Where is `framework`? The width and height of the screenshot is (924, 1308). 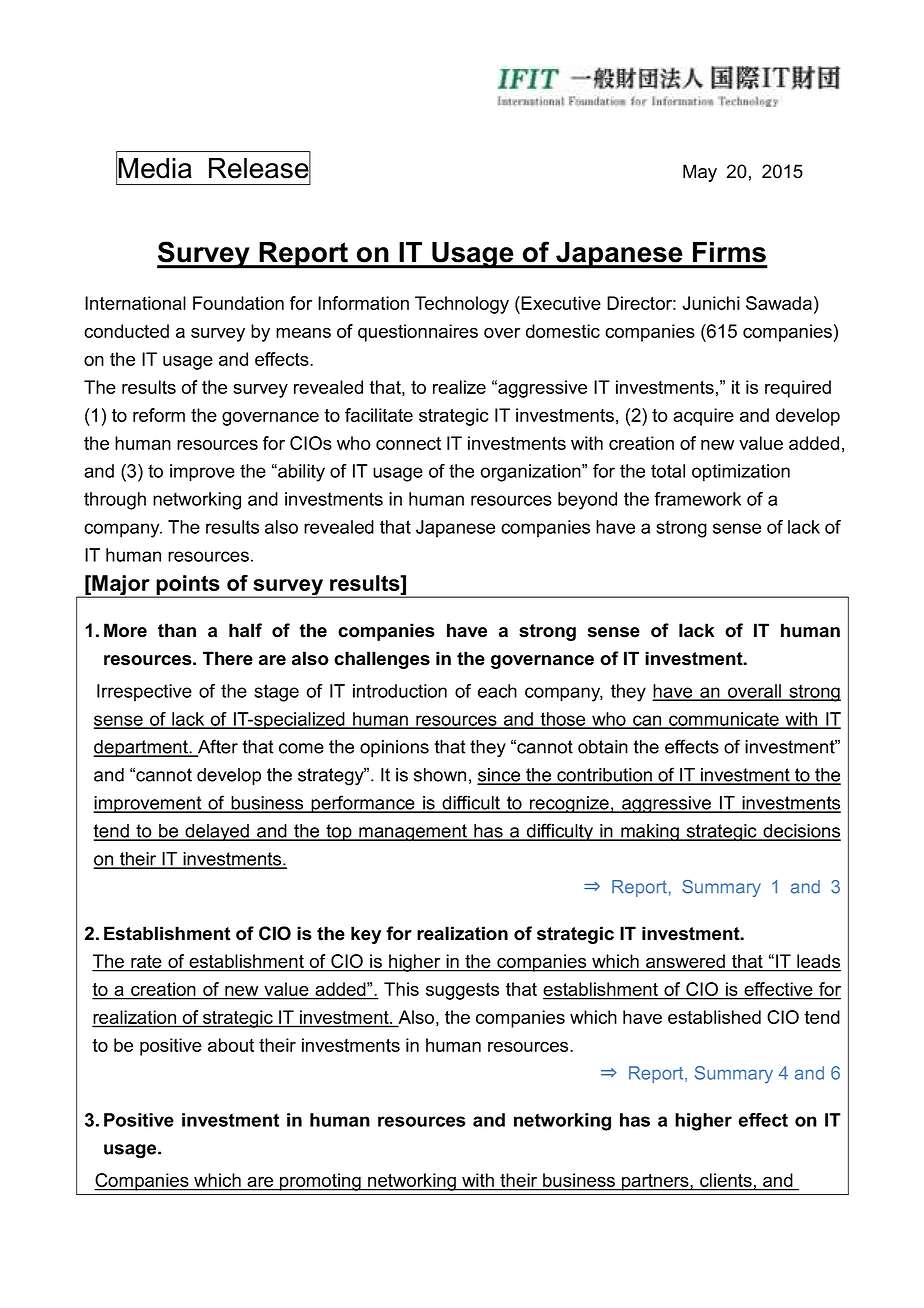
framework is located at coordinates (697, 499).
